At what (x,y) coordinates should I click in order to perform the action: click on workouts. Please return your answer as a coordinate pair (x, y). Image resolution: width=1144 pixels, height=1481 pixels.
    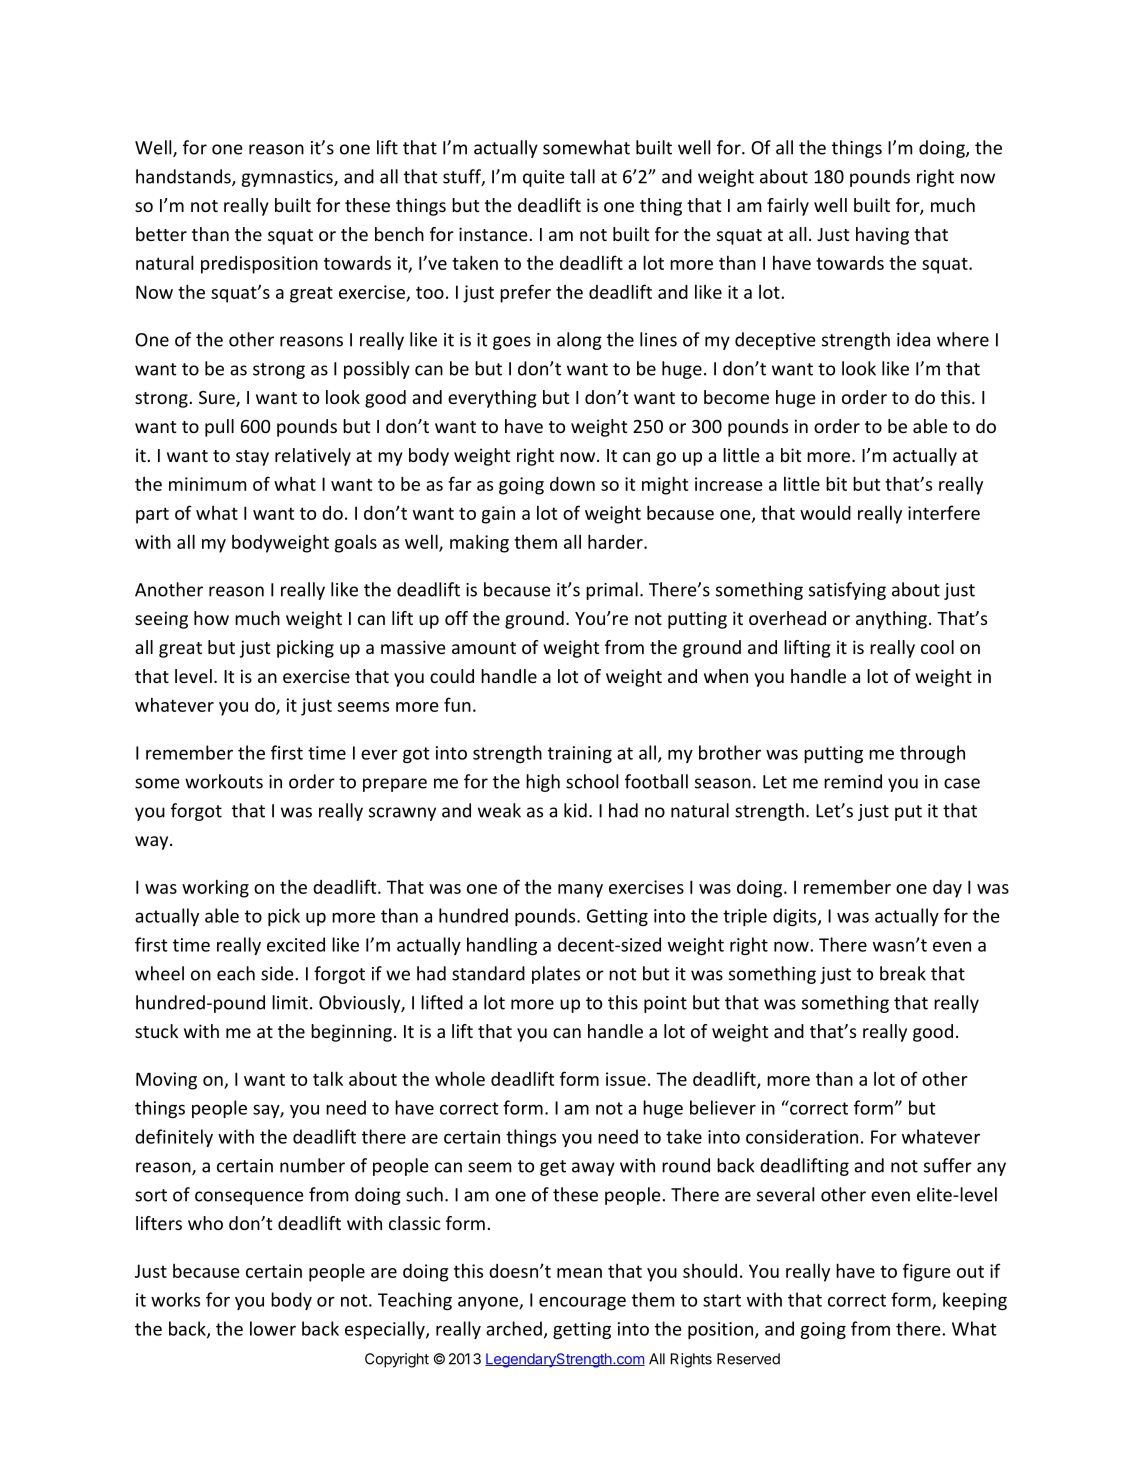
    Looking at the image, I should click on (224, 781).
